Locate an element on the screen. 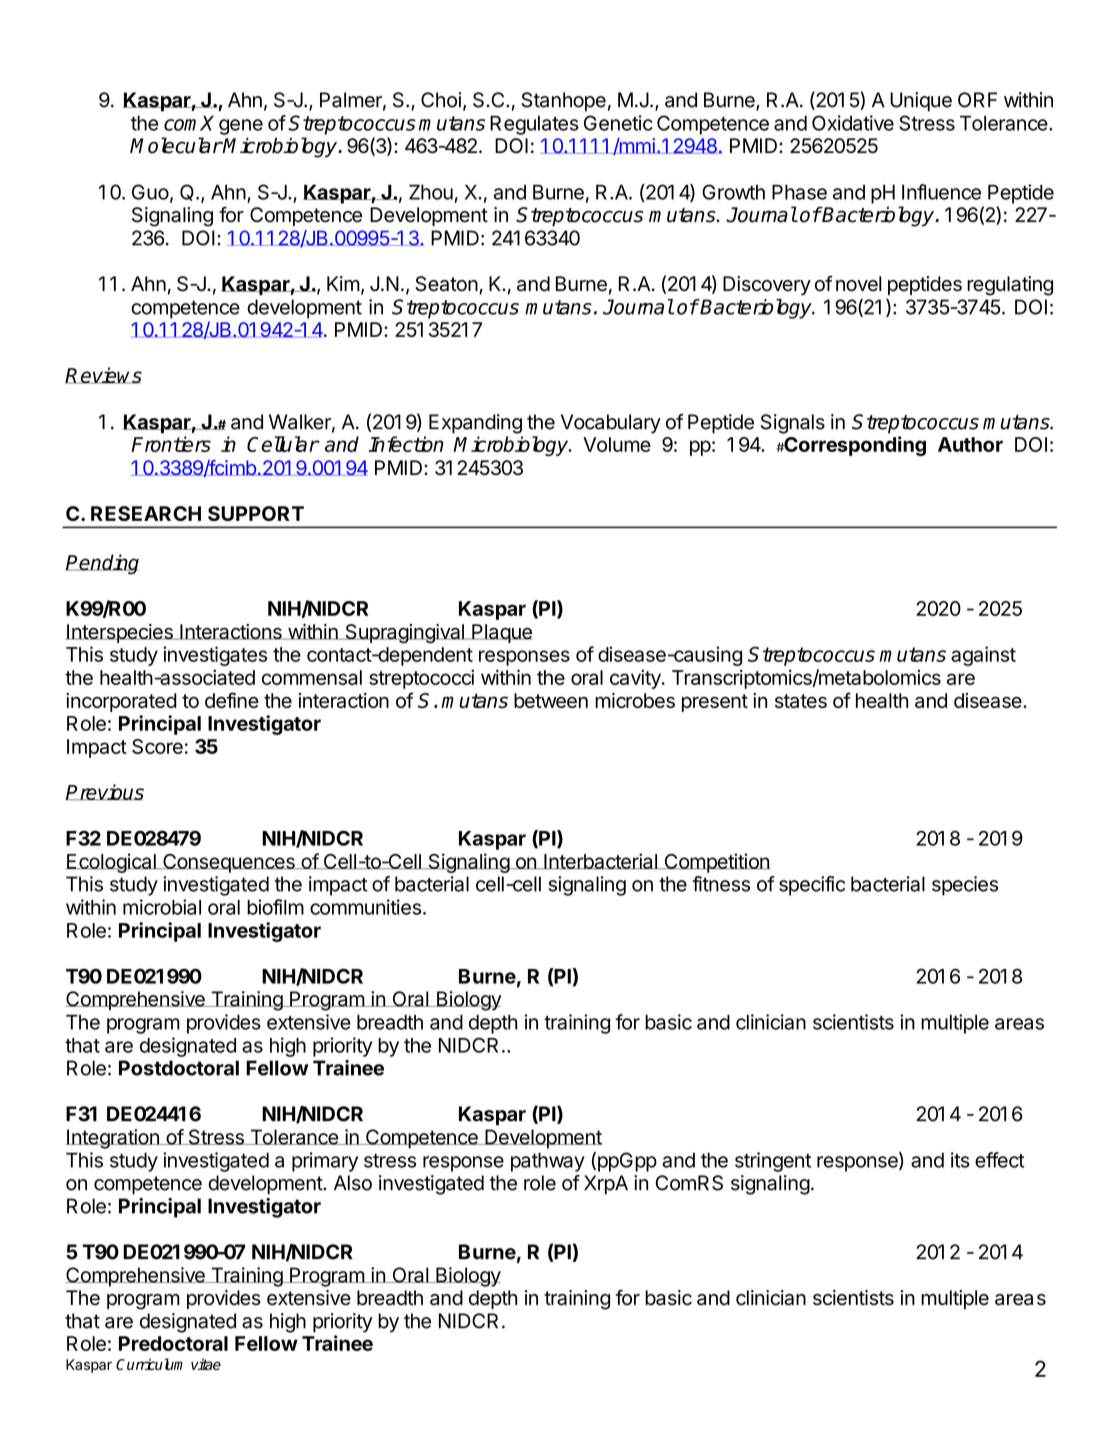 Image resolution: width=1111 pixels, height=1438 pixels. SUPPORT is located at coordinates (256, 513).
